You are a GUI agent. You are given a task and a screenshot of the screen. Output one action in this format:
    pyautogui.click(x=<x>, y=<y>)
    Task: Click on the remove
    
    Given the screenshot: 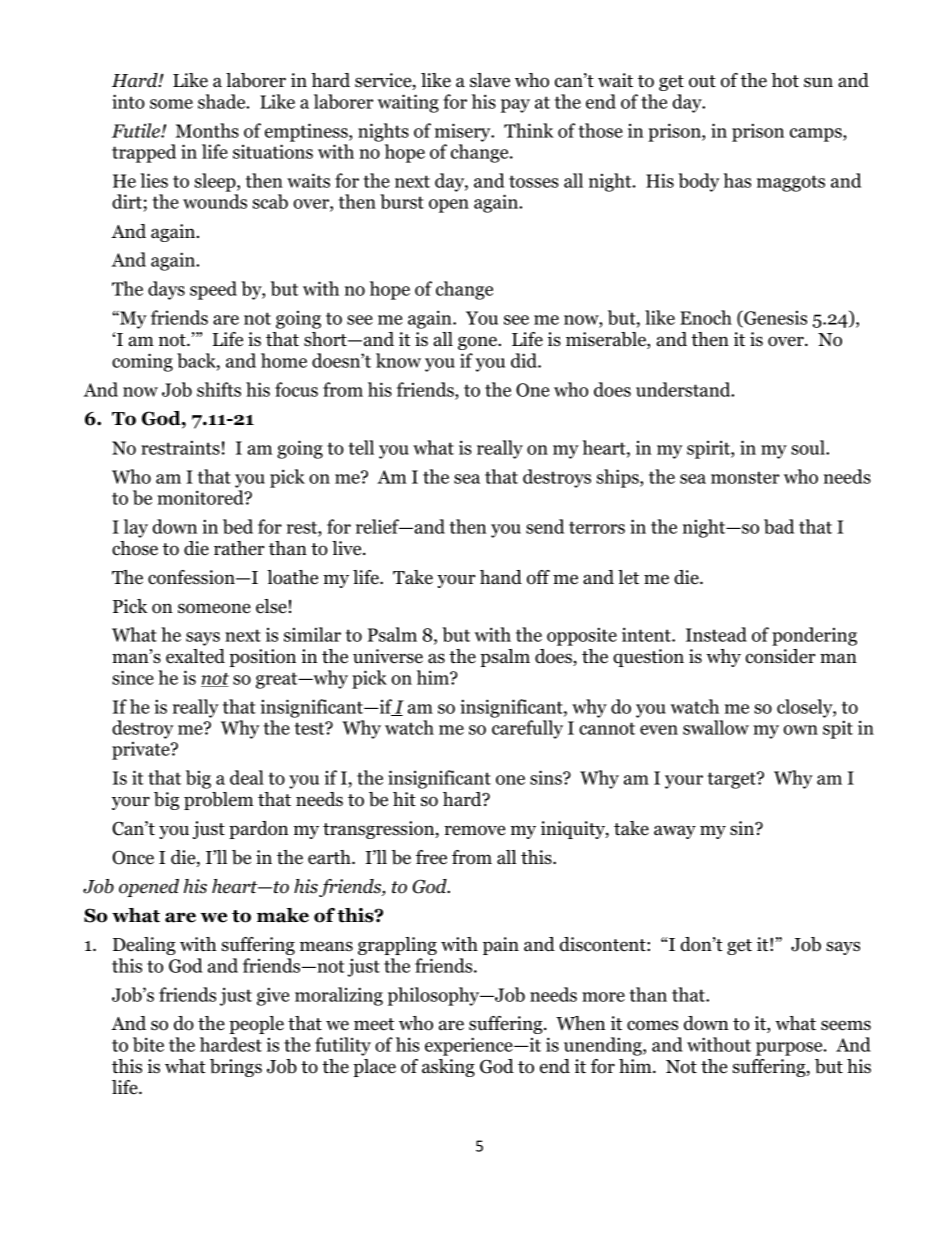 What is the action you would take?
    pyautogui.click(x=474, y=830)
